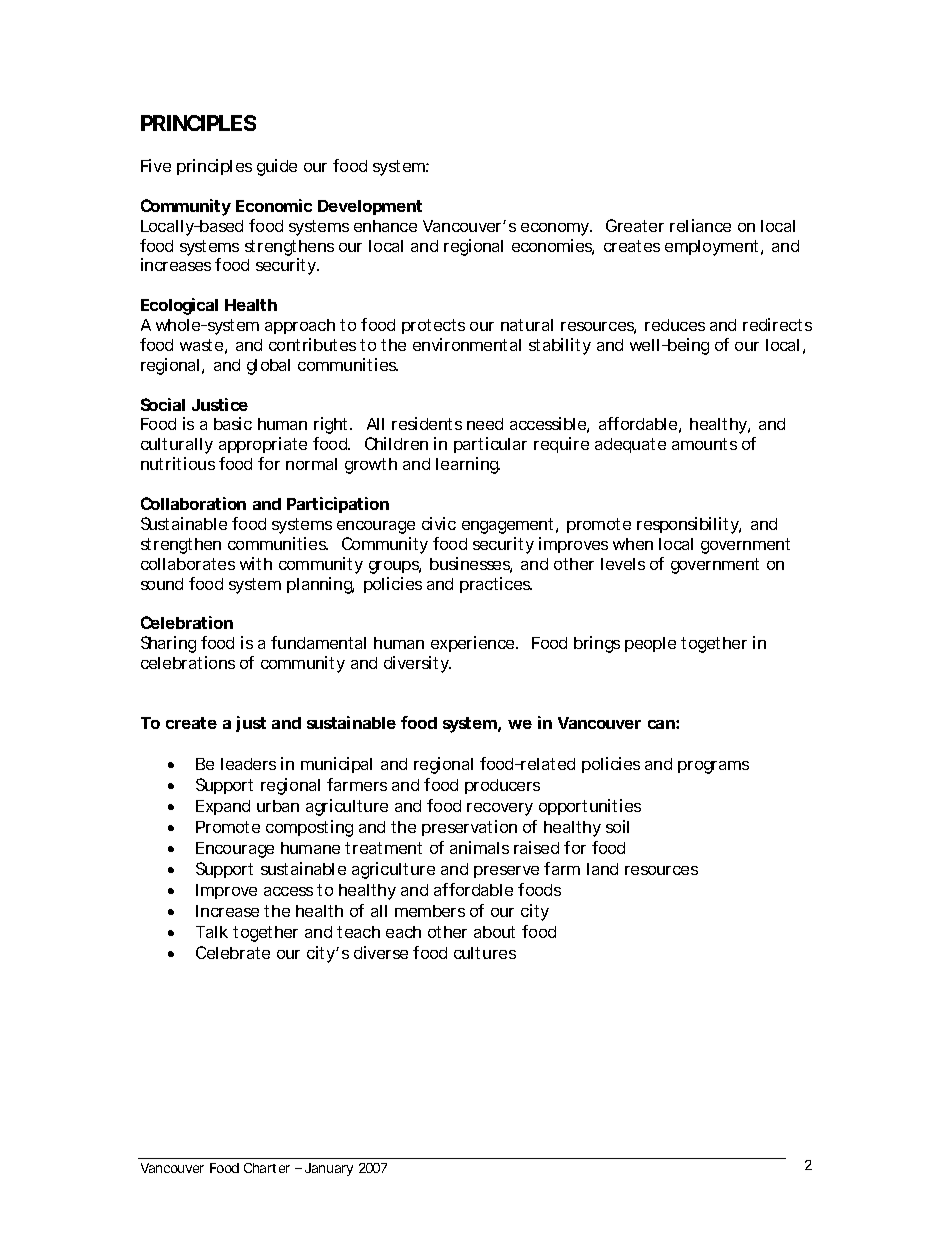 Image resolution: width=952 pixels, height=1233 pixels. What do you see at coordinates (713, 767) in the document?
I see `programs` at bounding box center [713, 767].
